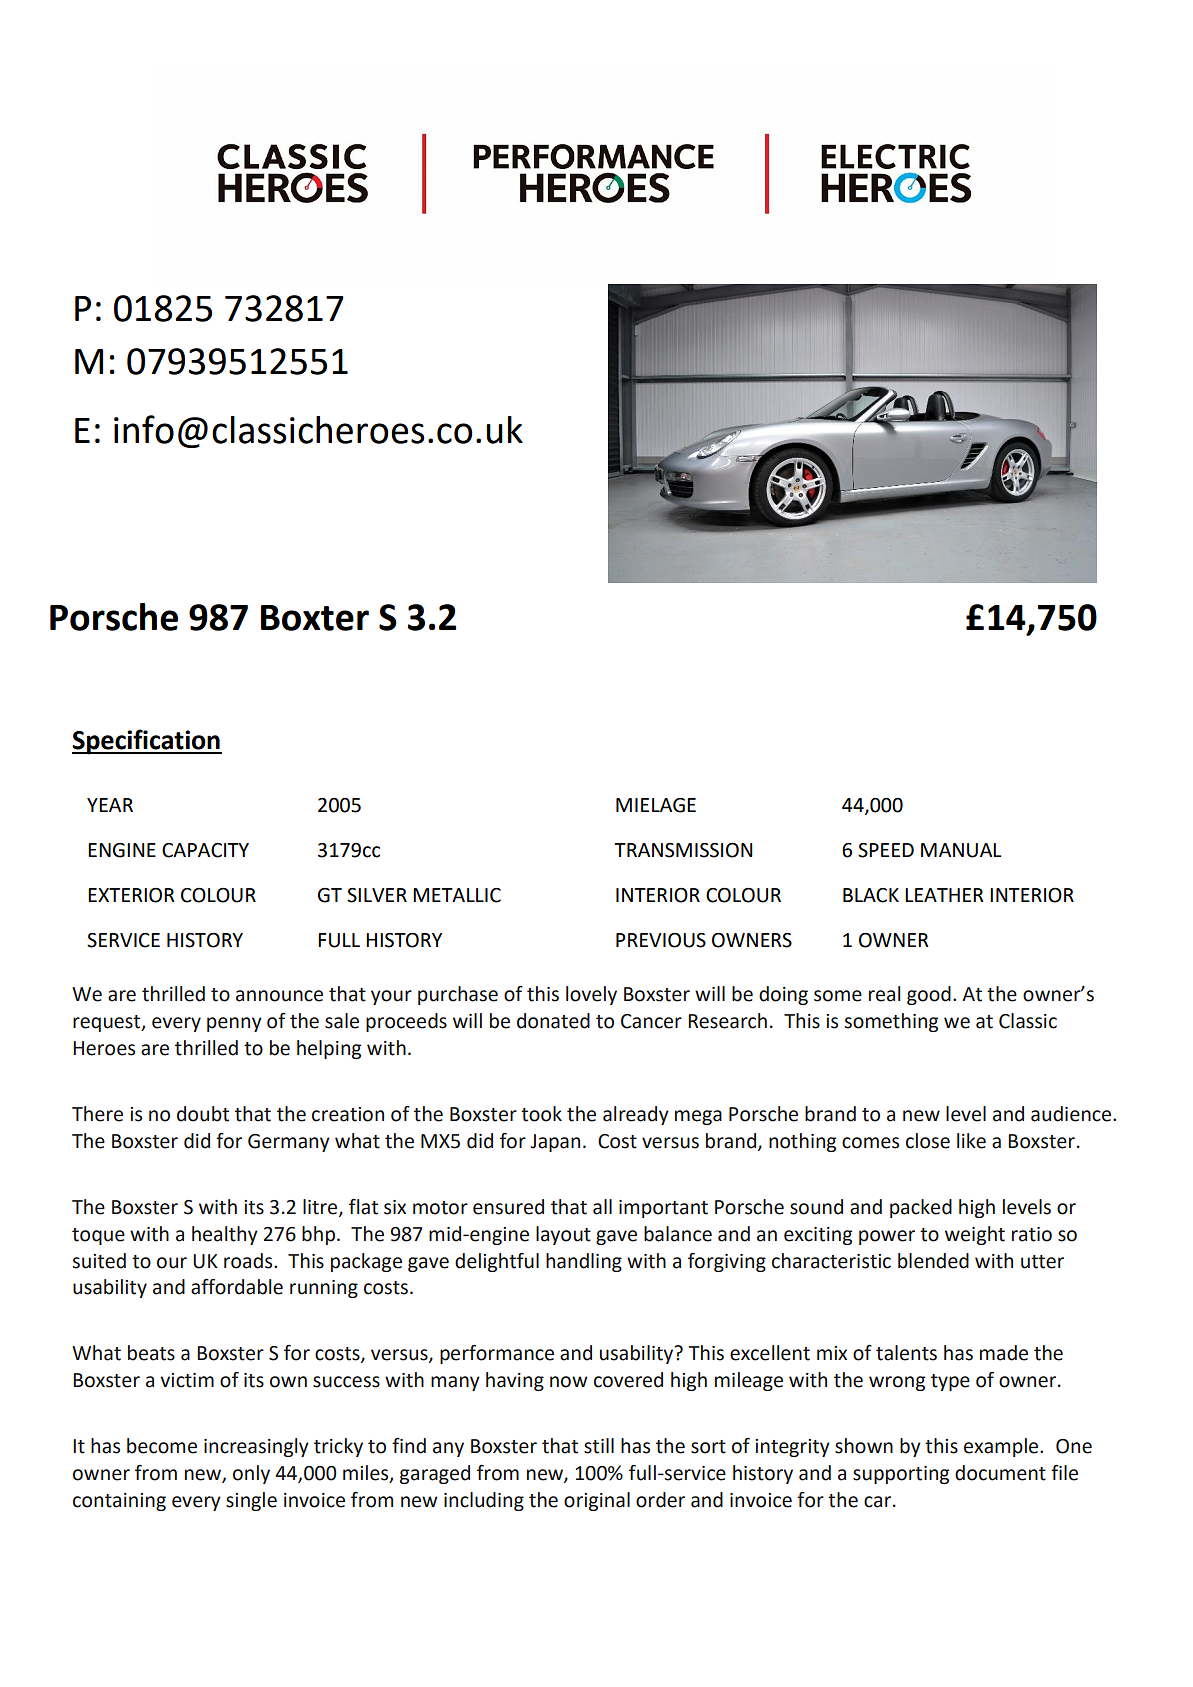 The height and width of the document is (1687, 1193). I want to click on beats, so click(151, 1353).
